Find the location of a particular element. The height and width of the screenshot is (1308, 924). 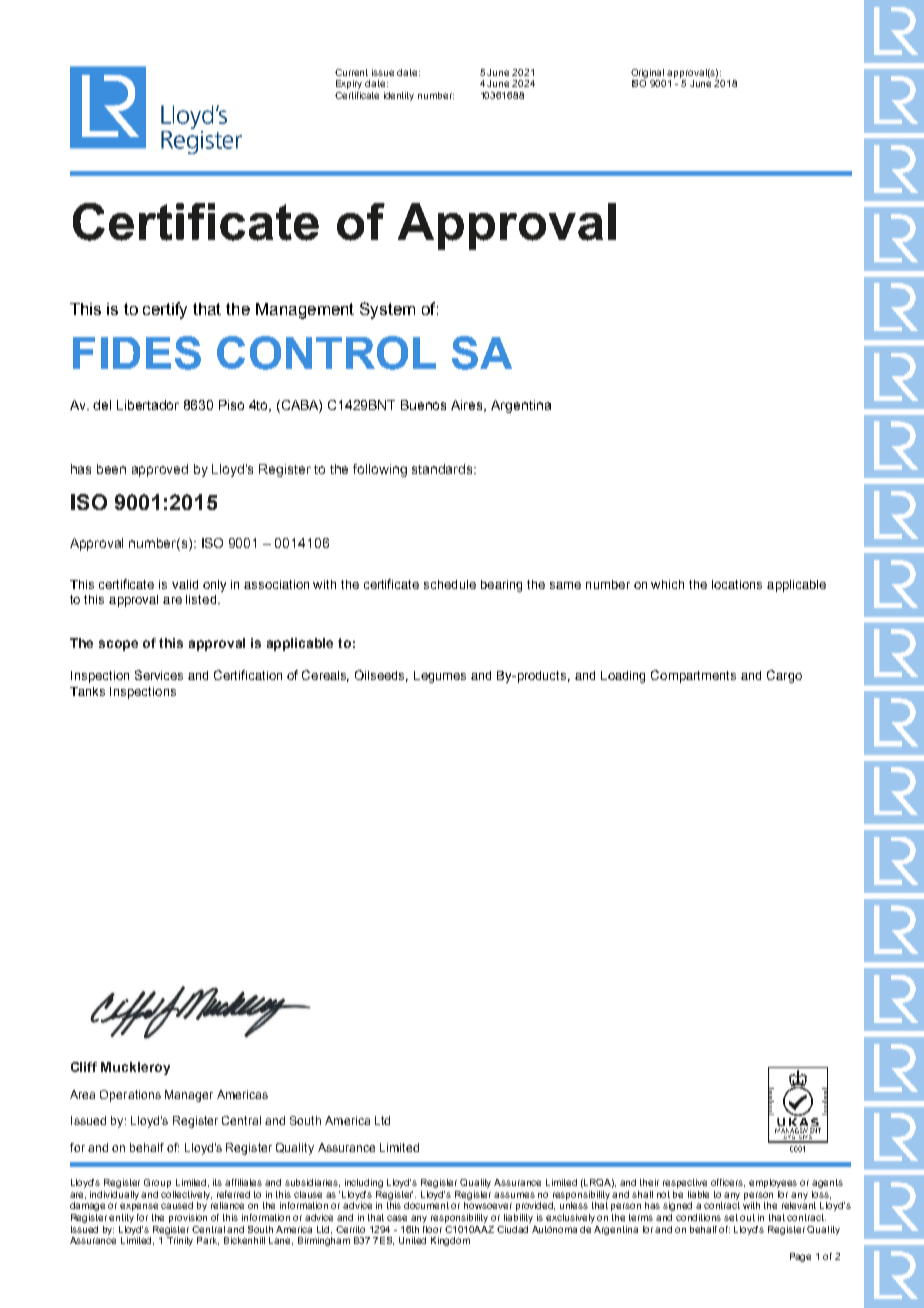

floor is located at coordinates (432, 1229).
